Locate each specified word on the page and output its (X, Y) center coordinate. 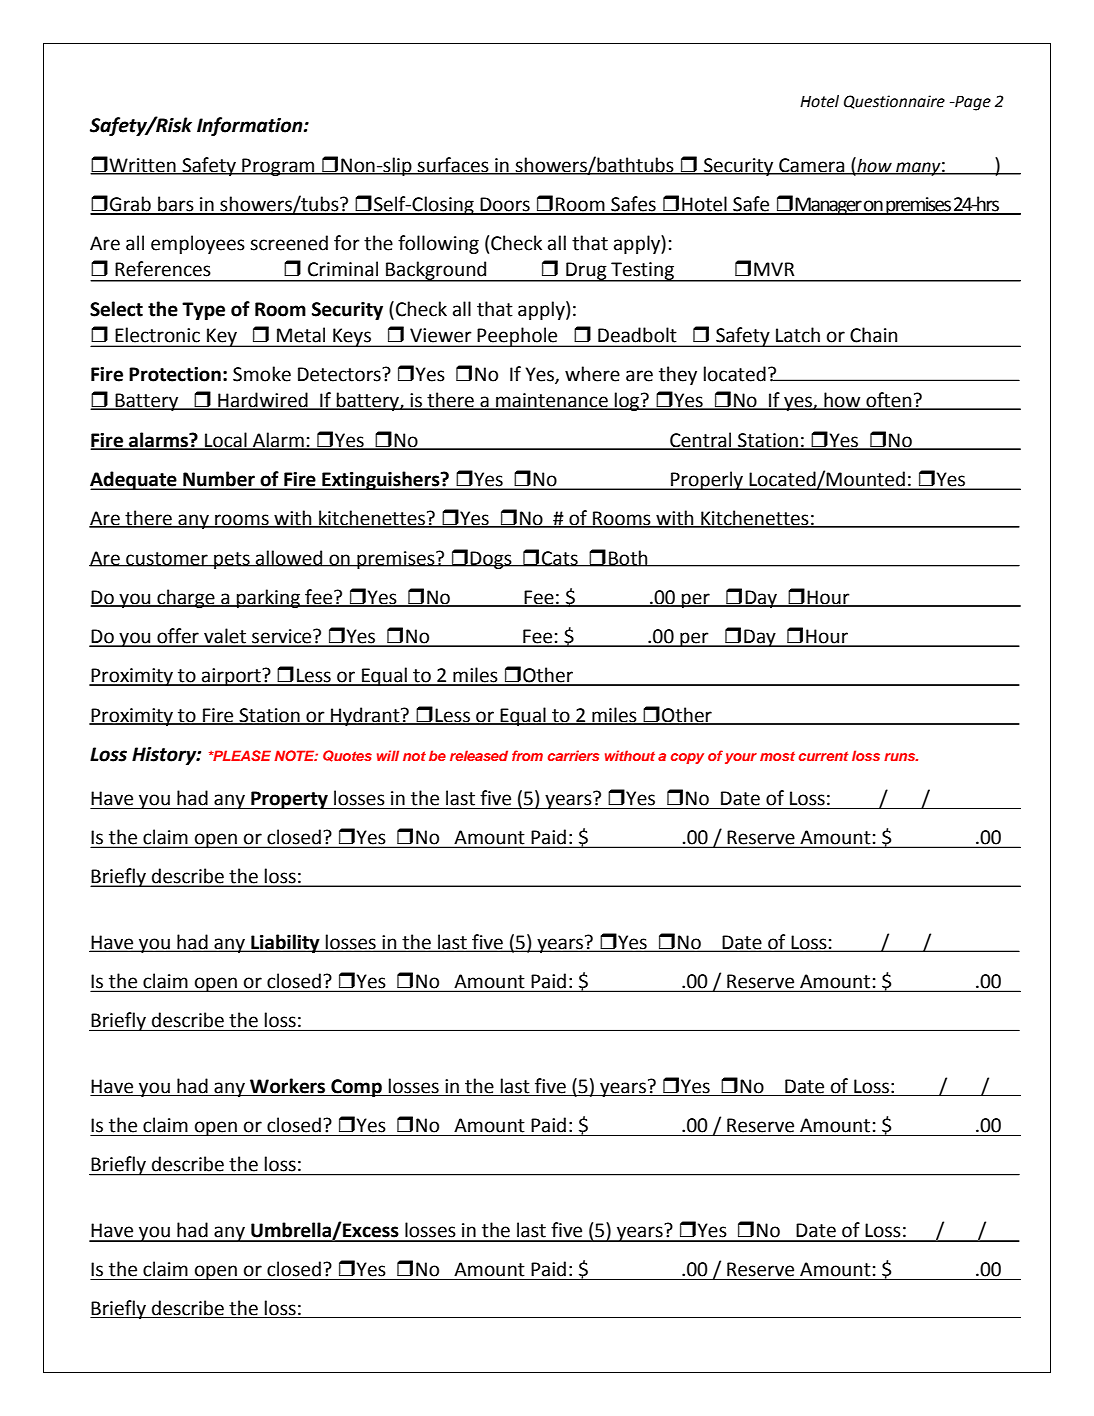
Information (251, 126)
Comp (356, 1088)
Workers (288, 1087)
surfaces (453, 165)
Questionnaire (894, 102)
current (824, 756)
